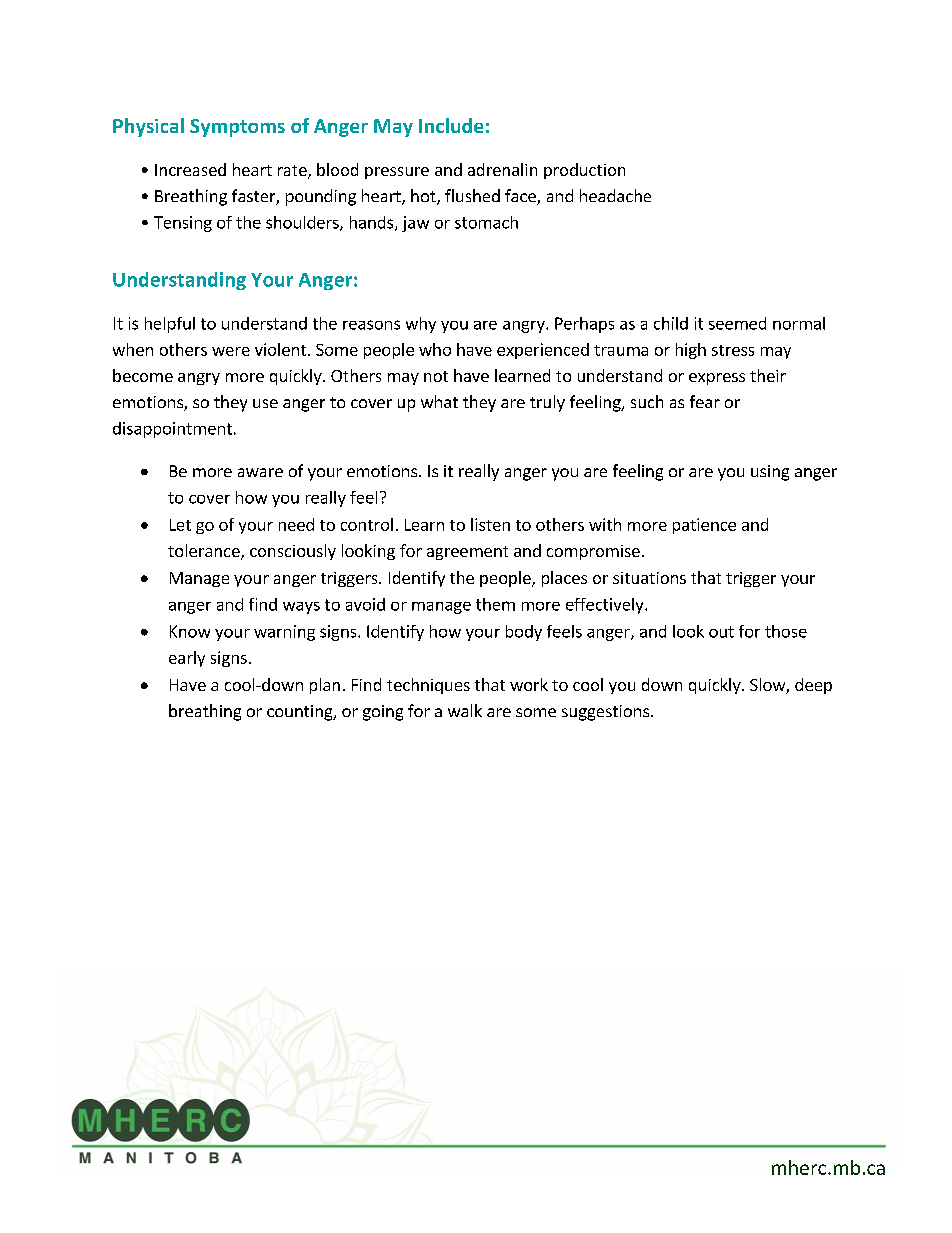 The width and height of the screenshot is (952, 1233). What do you see at coordinates (451, 125) in the screenshot?
I see `Include` at bounding box center [451, 125].
